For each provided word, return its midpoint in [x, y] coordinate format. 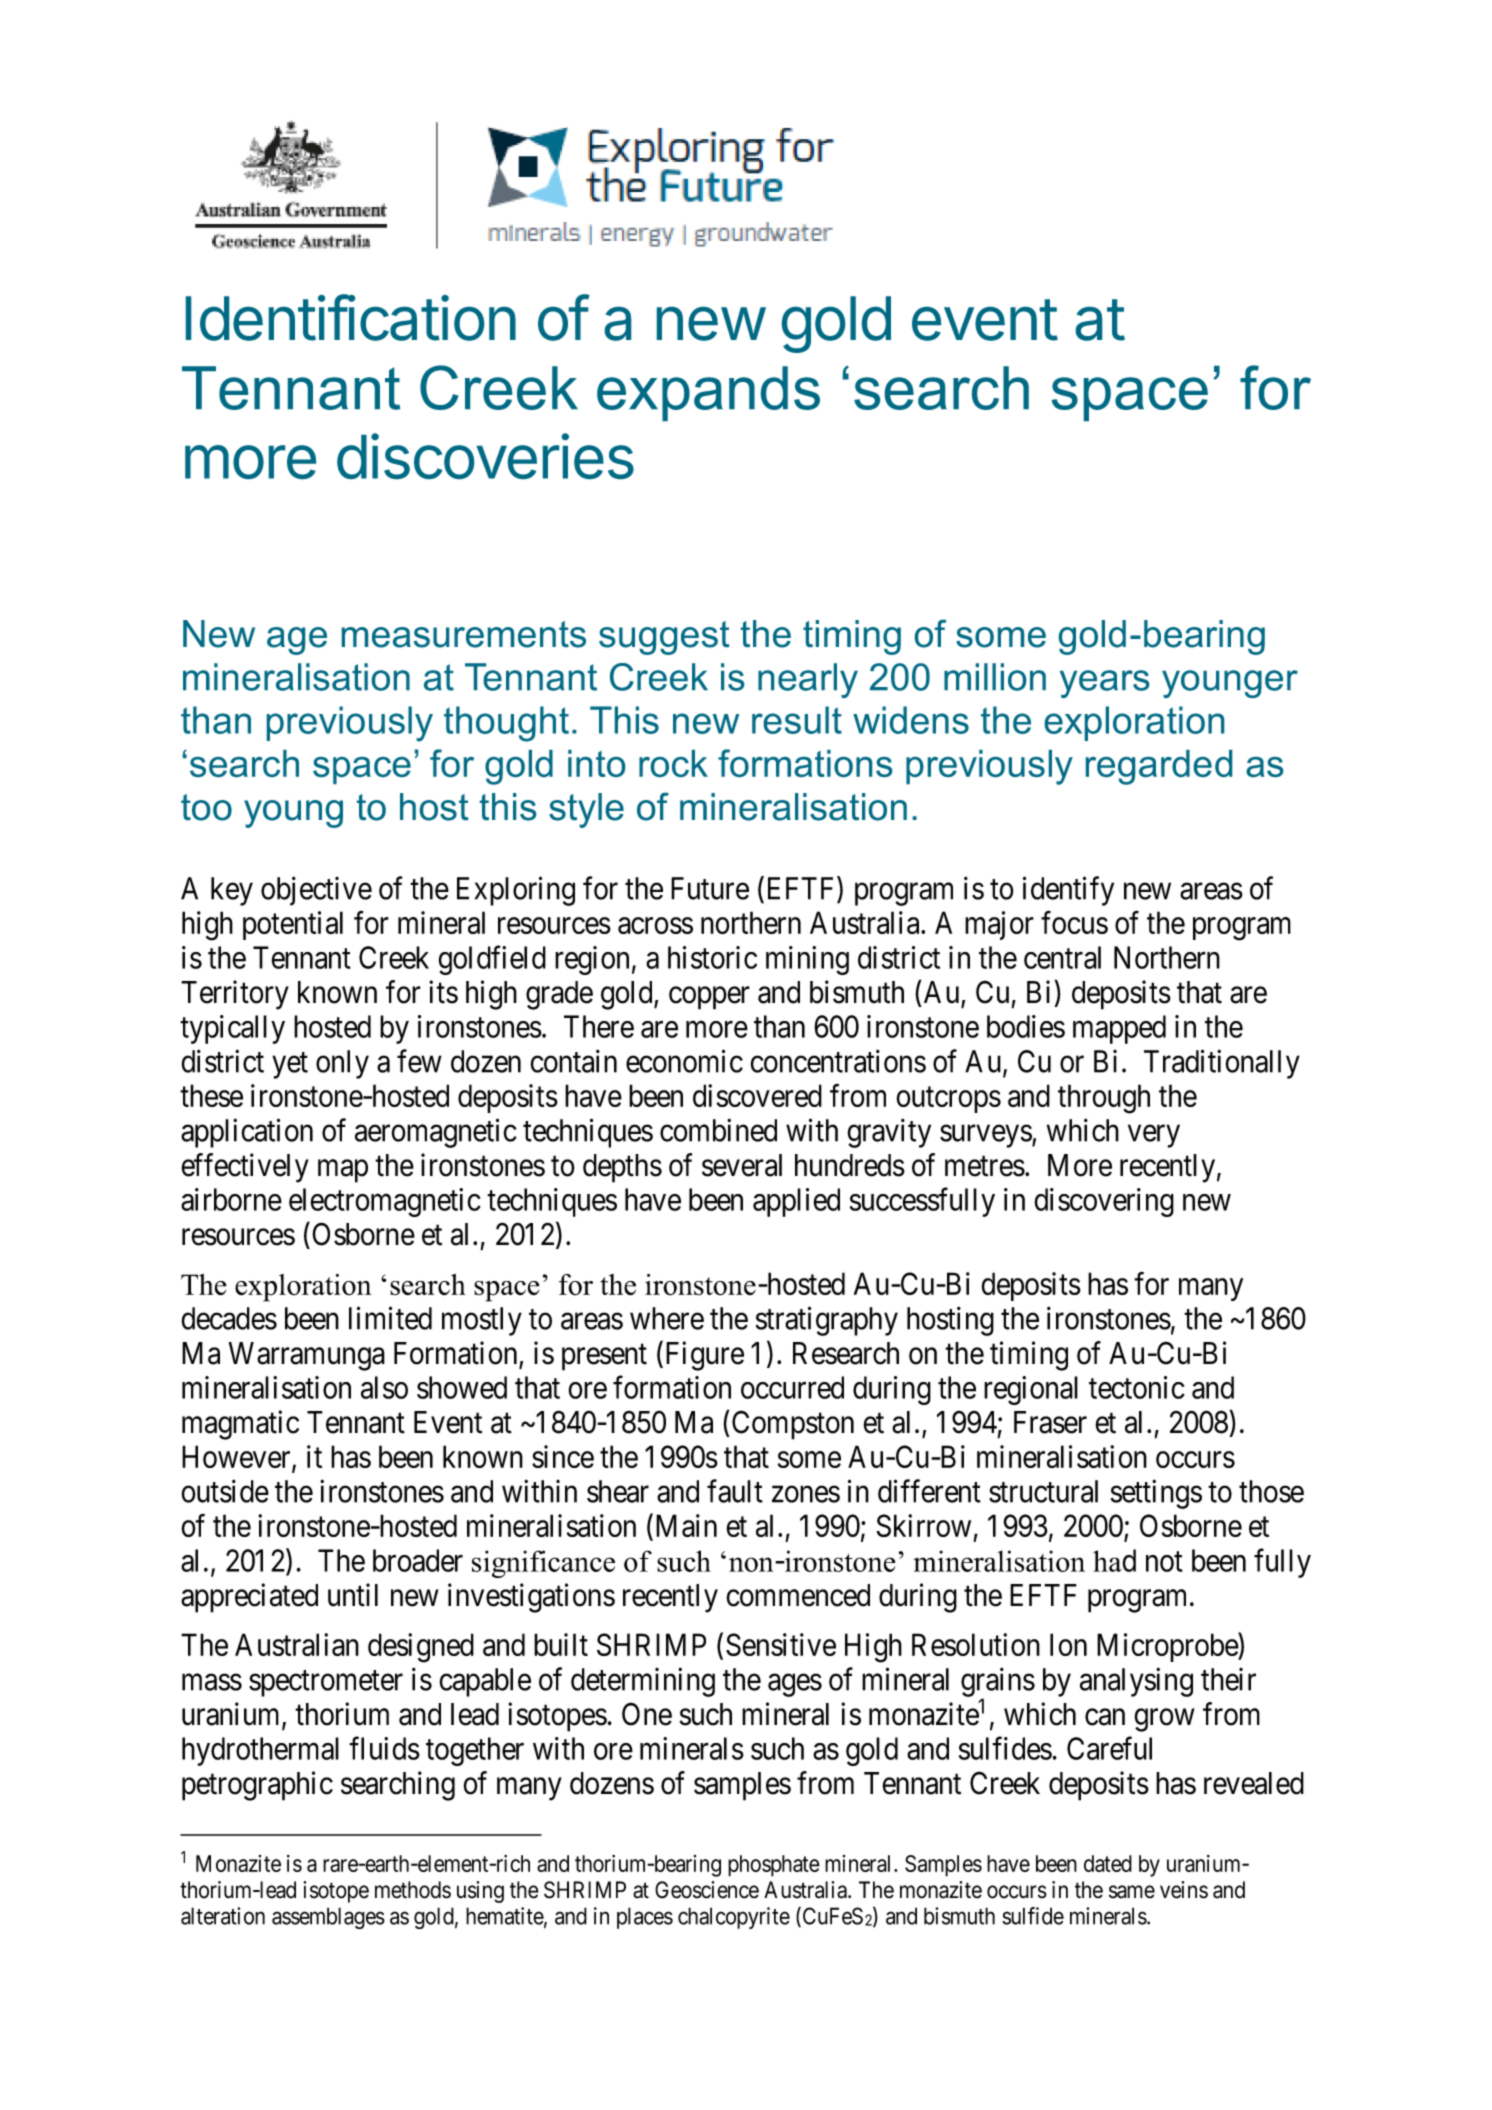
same [1132, 1892]
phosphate [774, 1866]
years [1104, 684]
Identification [351, 317]
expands [708, 393]
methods [413, 1890]
